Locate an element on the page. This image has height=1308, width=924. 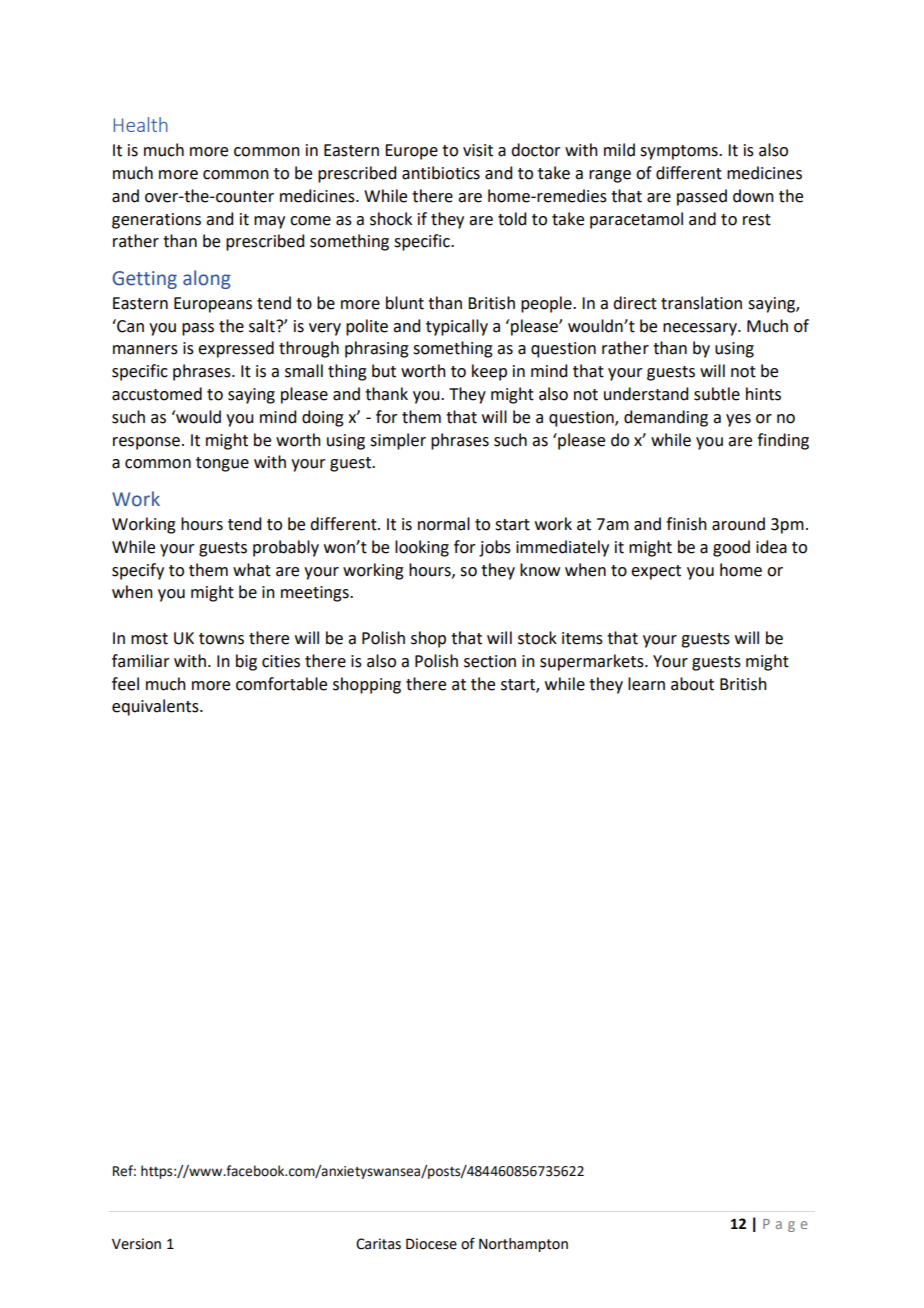
big is located at coordinates (246, 662).
